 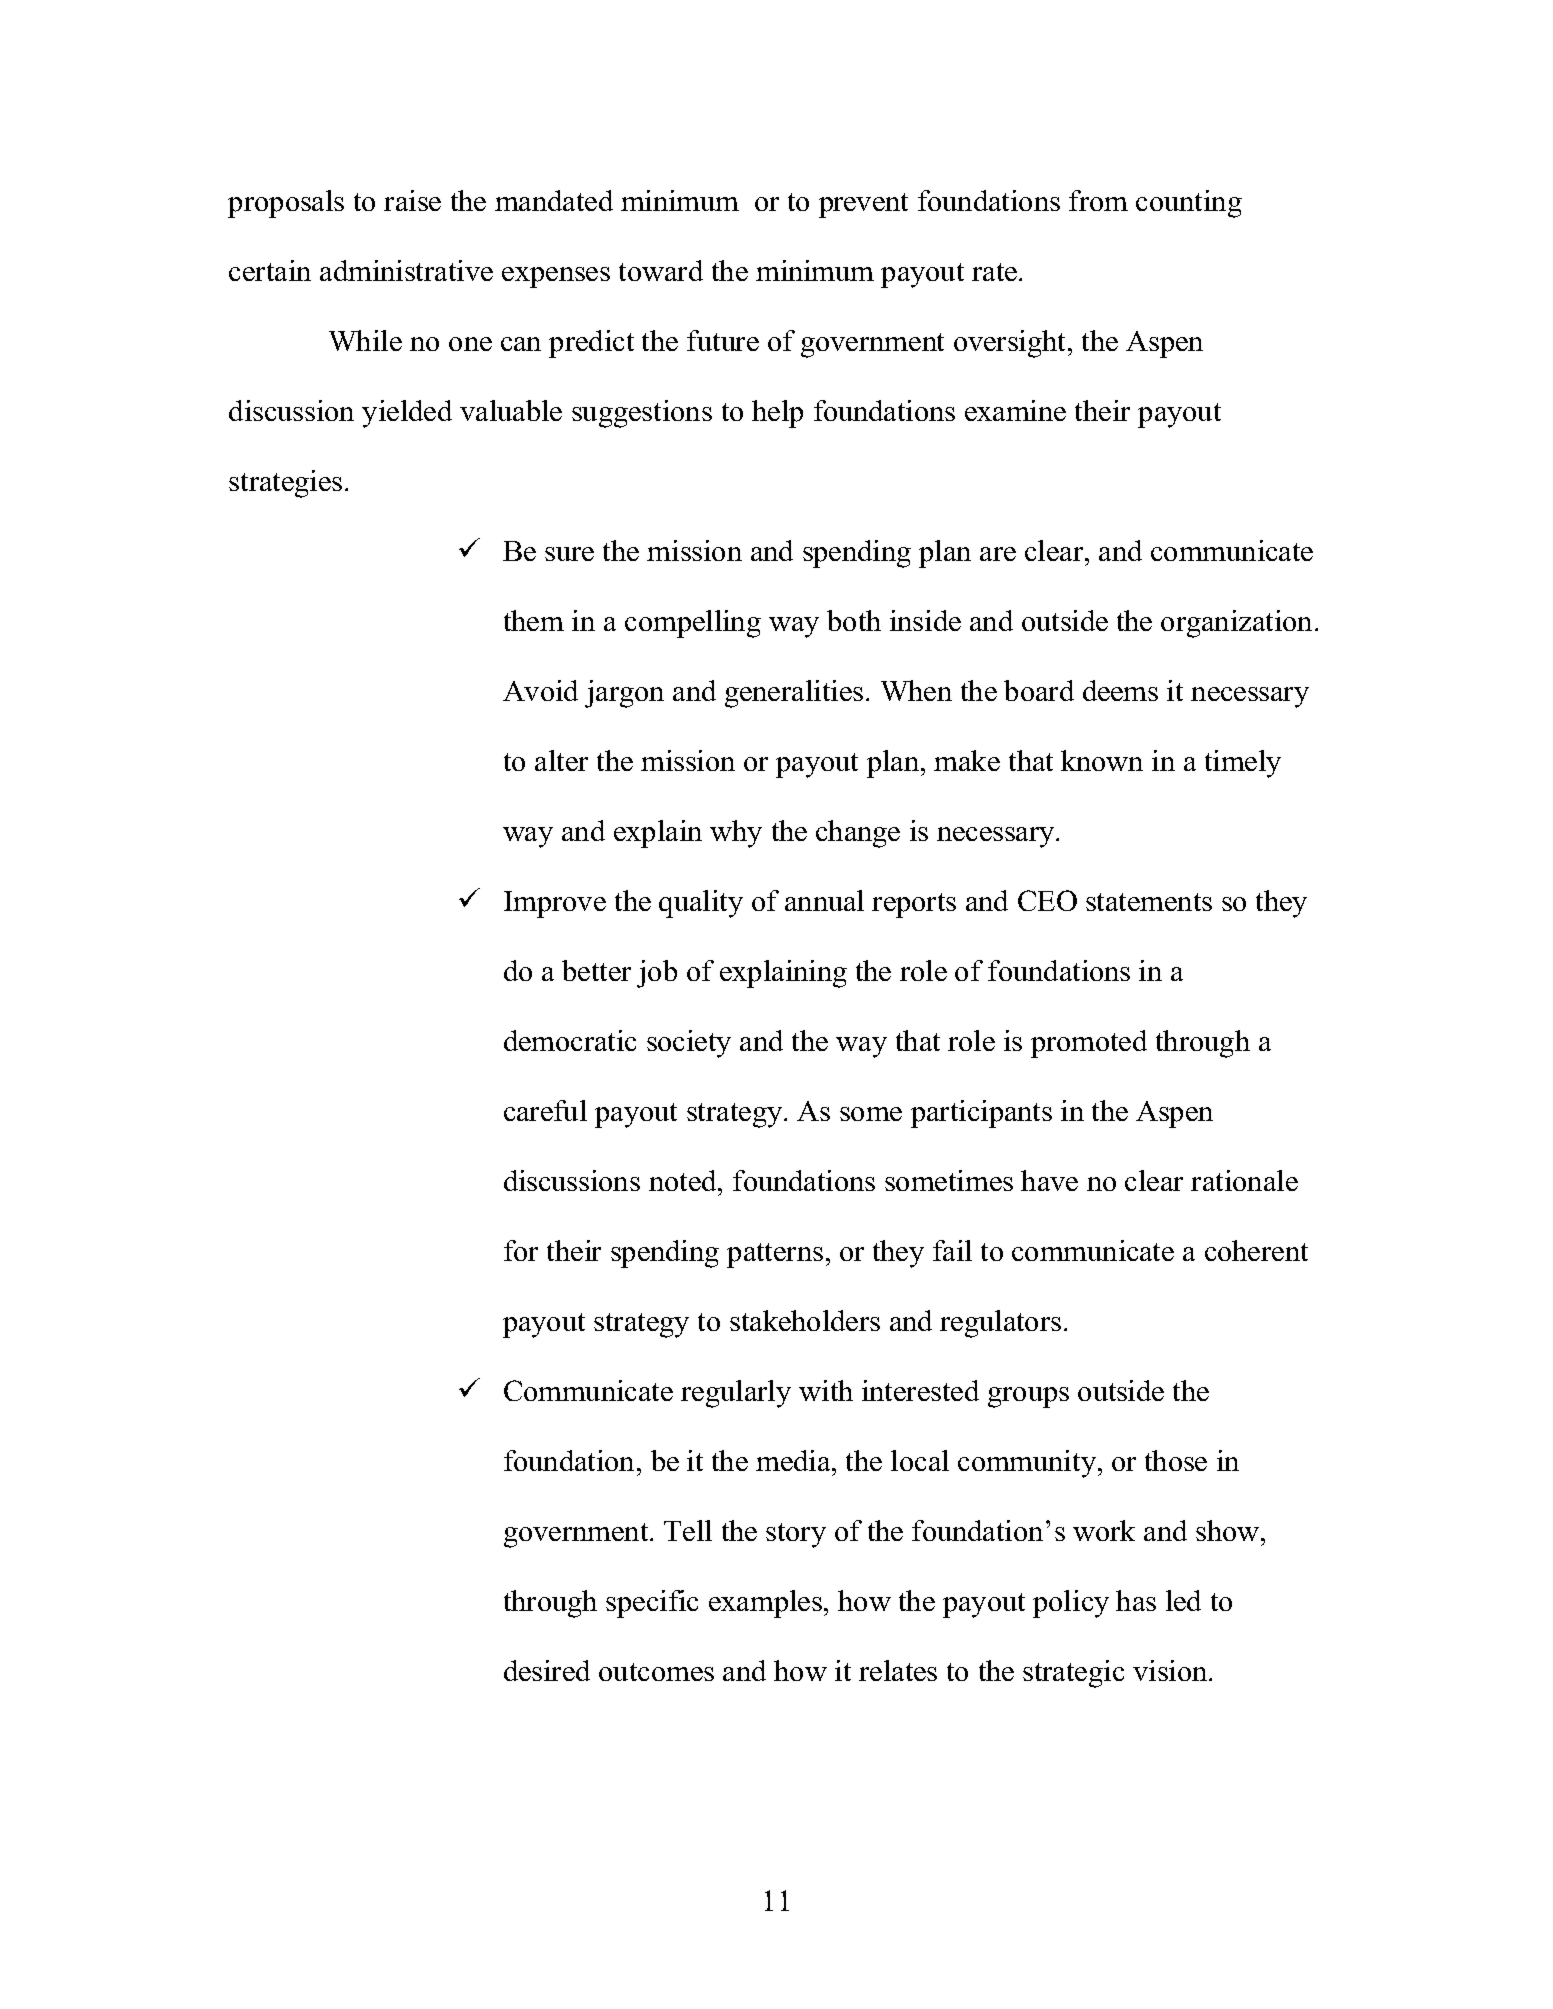 I want to click on have, so click(x=1049, y=1180).
